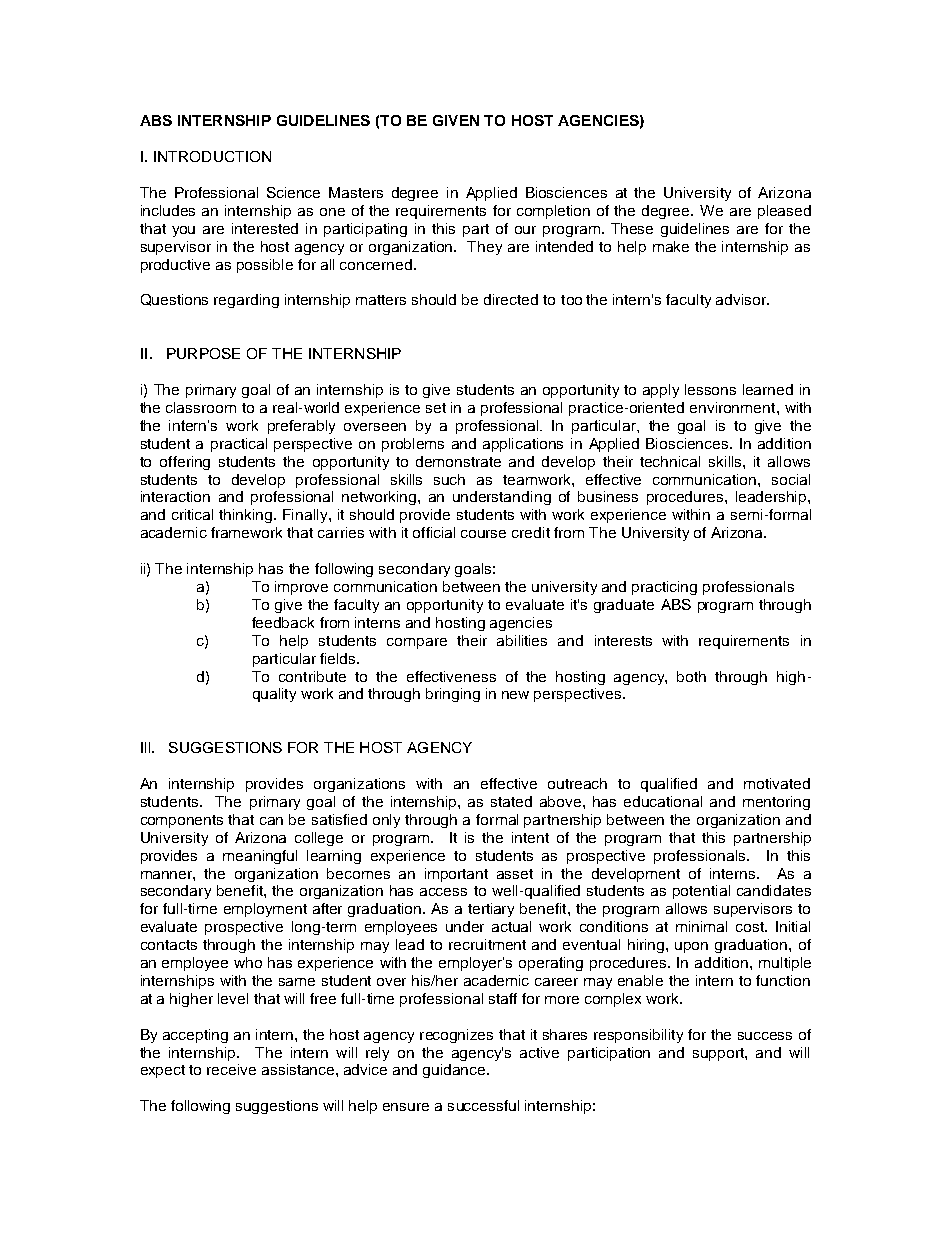  Describe the element at coordinates (784, 212) in the screenshot. I see `pleased` at that location.
